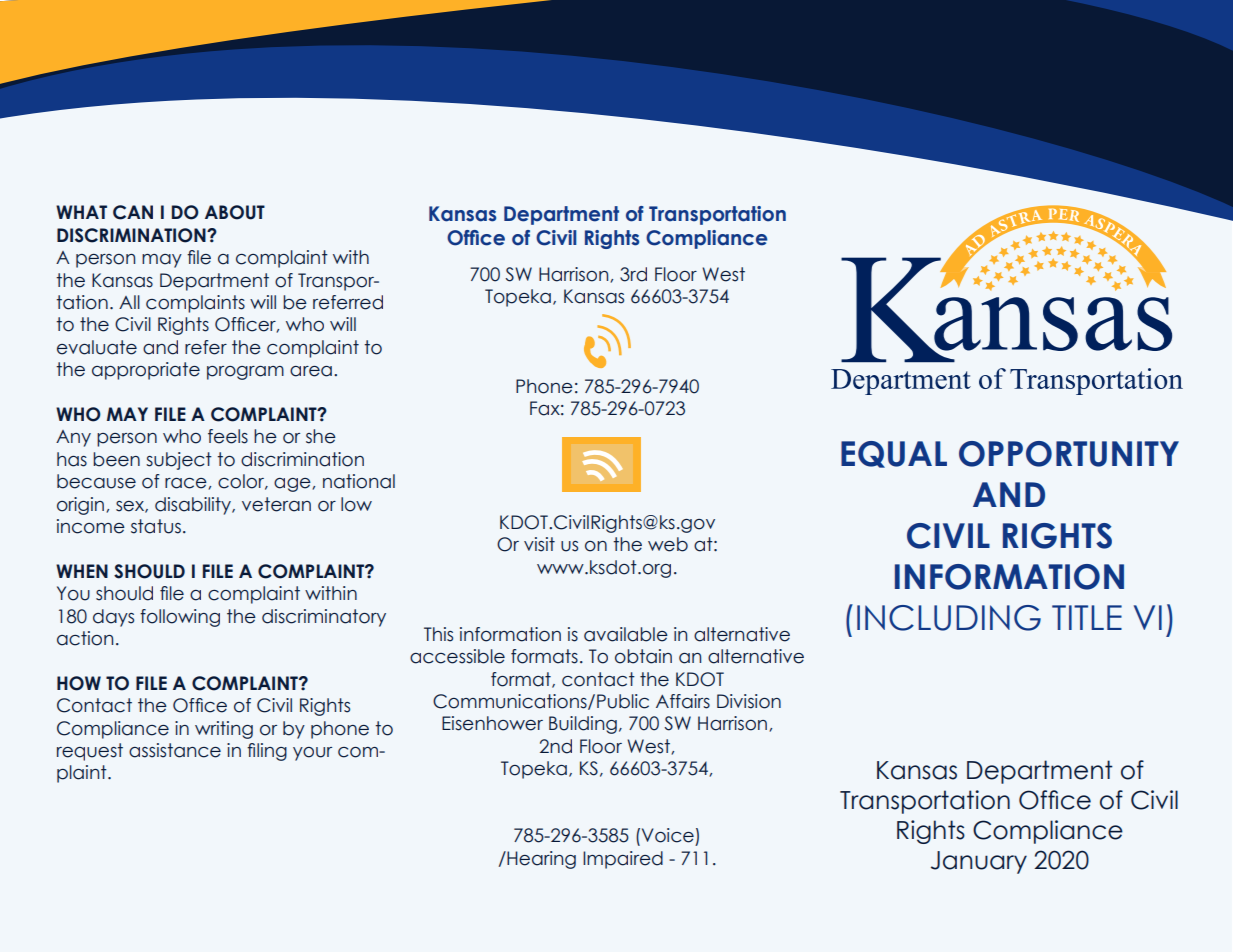 Image resolution: width=1233 pixels, height=952 pixels. I want to click on CAN, so click(133, 212).
